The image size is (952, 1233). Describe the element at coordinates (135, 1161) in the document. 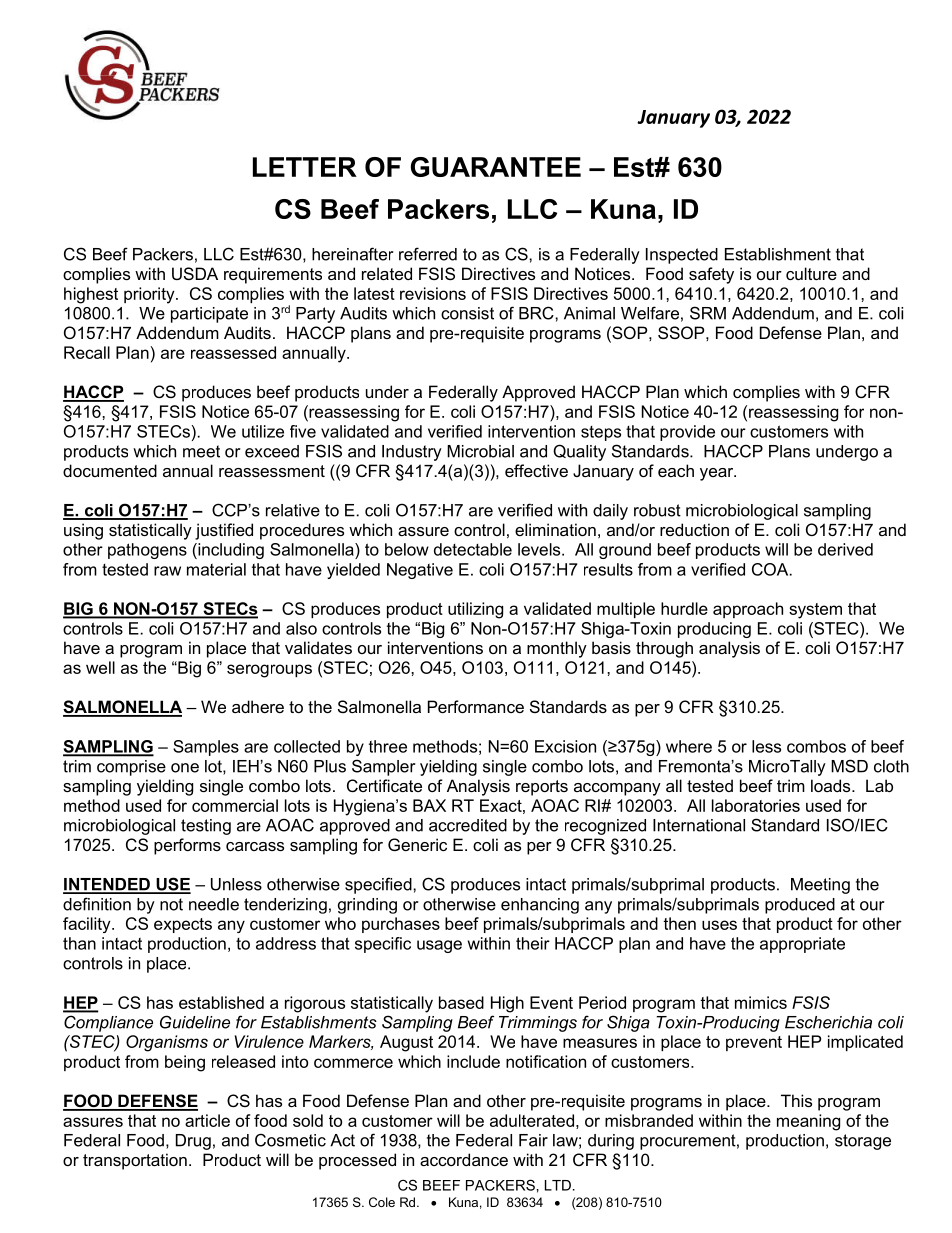

I see `transportation` at that location.
